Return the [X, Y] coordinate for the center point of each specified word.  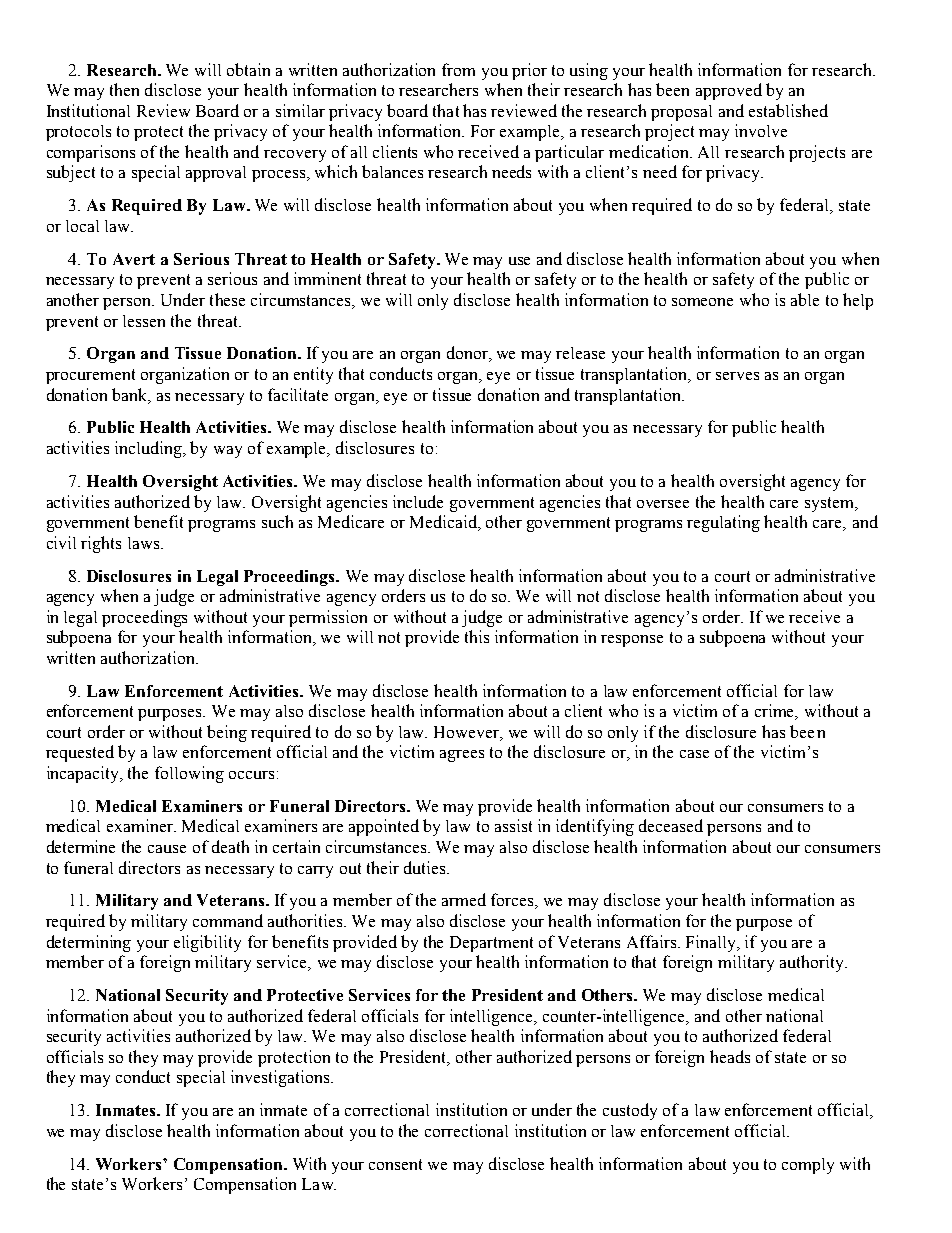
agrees [462, 756]
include [418, 501]
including [149, 449]
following [189, 774]
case [694, 754]
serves [737, 376]
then [124, 89]
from [458, 69]
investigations [281, 1078]
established [788, 110]
